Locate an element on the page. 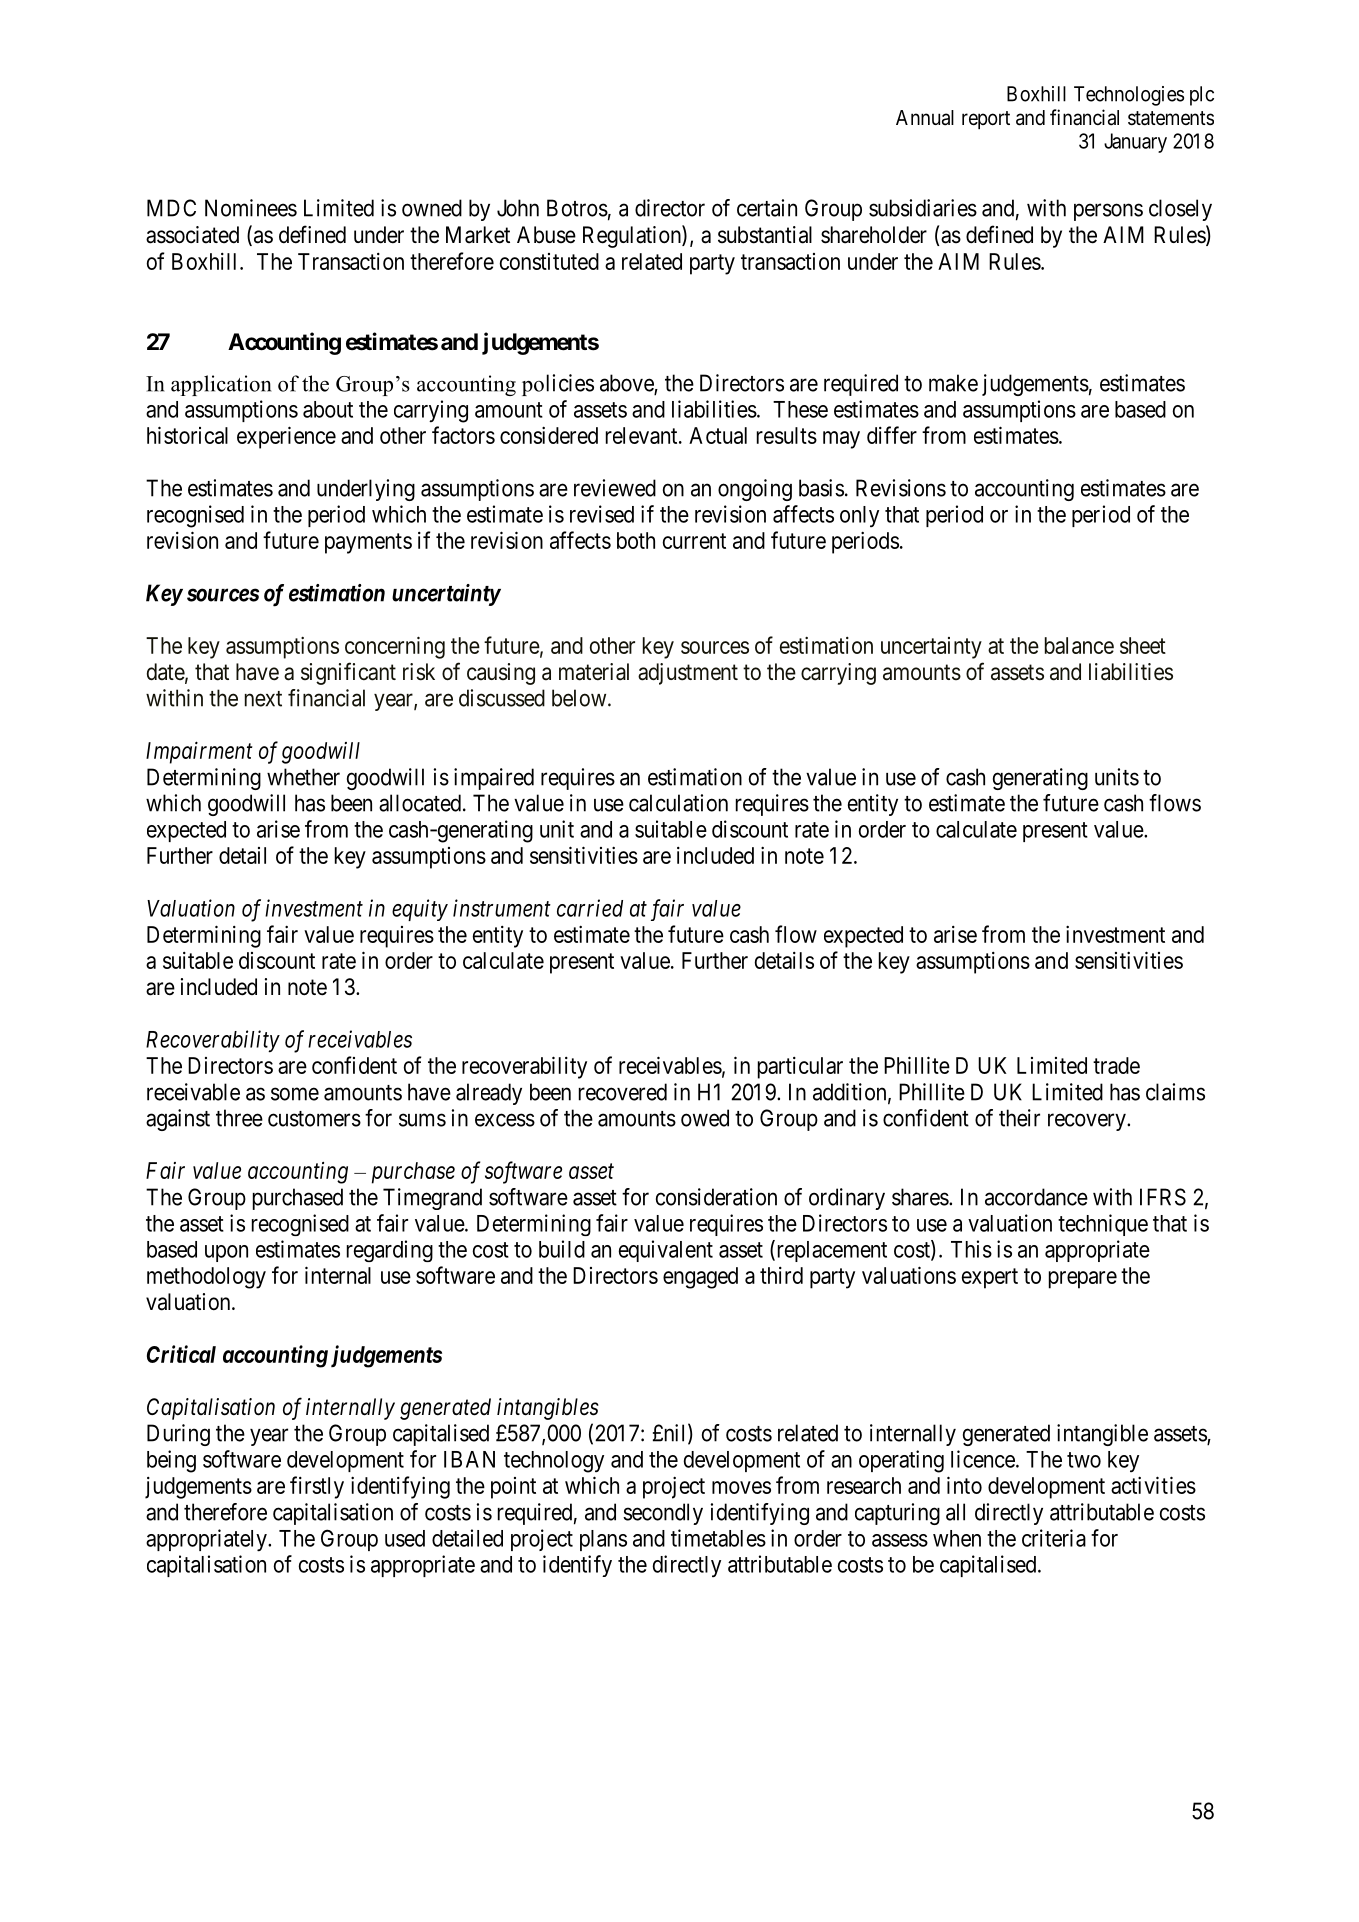 The image size is (1359, 1922). experience is located at coordinates (286, 437).
